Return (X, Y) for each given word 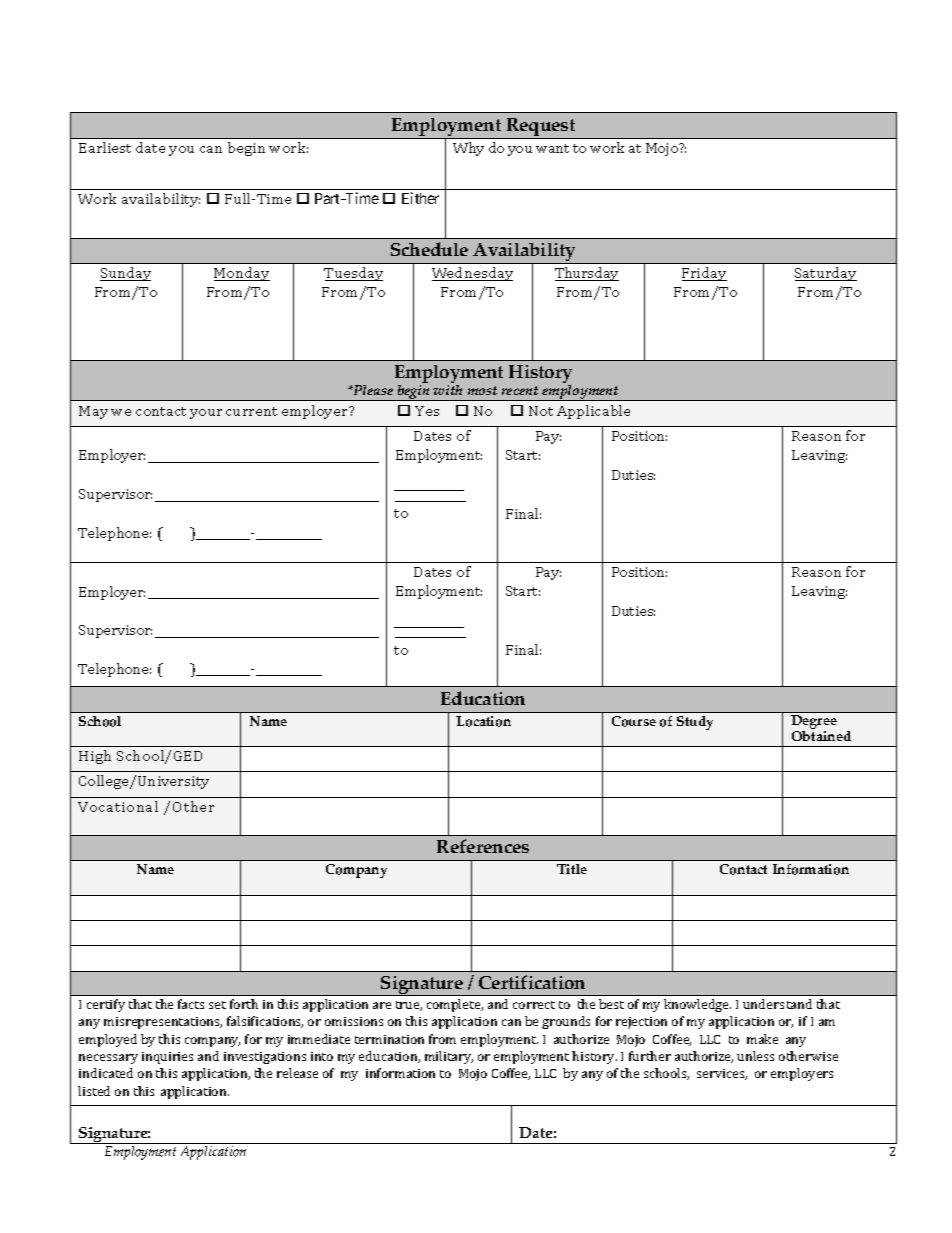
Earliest (105, 147)
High (95, 757)
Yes (427, 411)
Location (483, 721)
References (483, 846)
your (206, 414)
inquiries (167, 1058)
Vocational (118, 806)
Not (541, 411)
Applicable (593, 412)
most (482, 390)
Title (572, 869)
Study (695, 723)
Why (468, 149)
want (552, 148)
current (251, 411)
